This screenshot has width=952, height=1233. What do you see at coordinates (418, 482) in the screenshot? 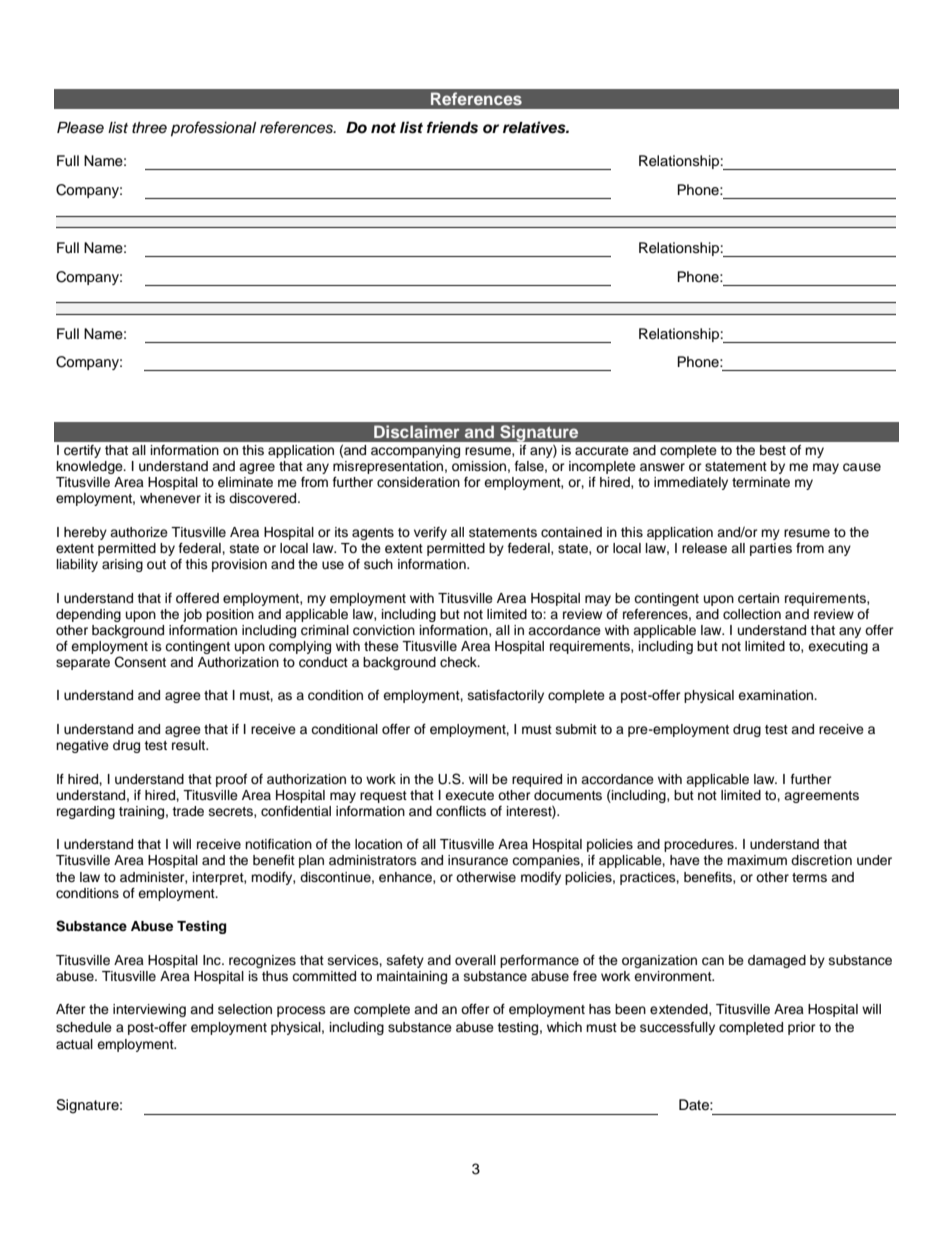
I see `consideration` at bounding box center [418, 482].
